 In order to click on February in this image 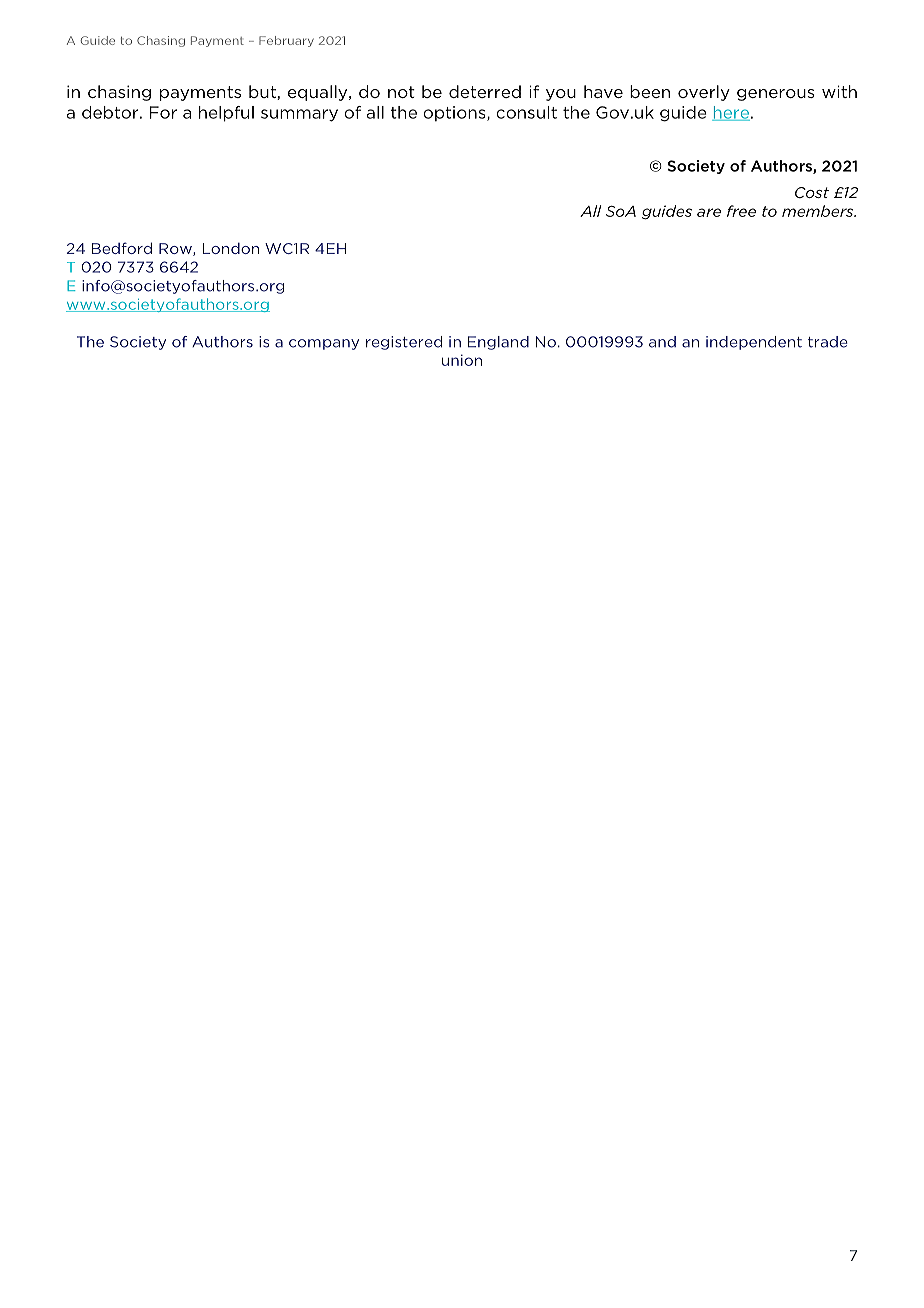, I will do `click(286, 41)`.
